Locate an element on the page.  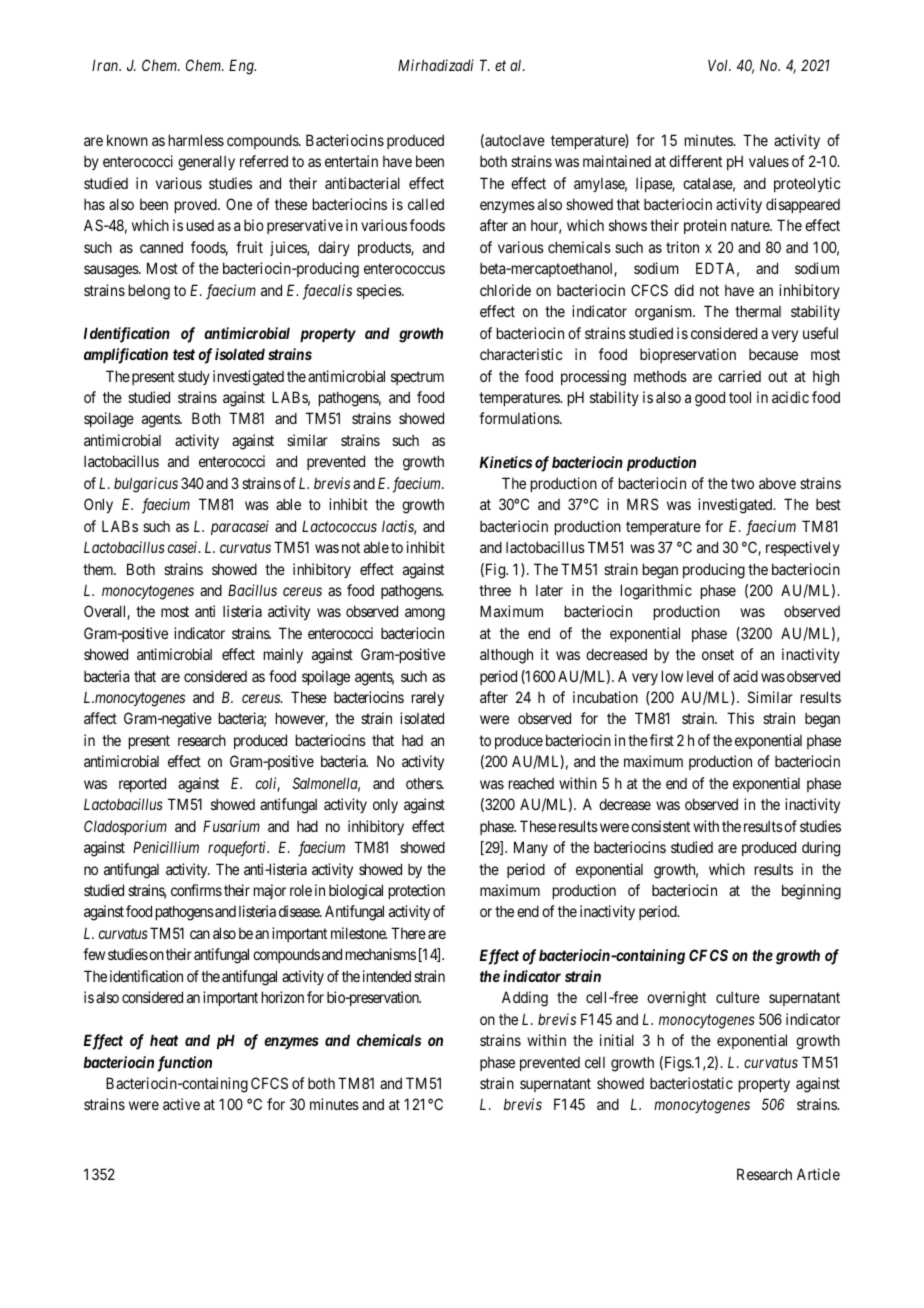
consistent is located at coordinates (660, 826).
